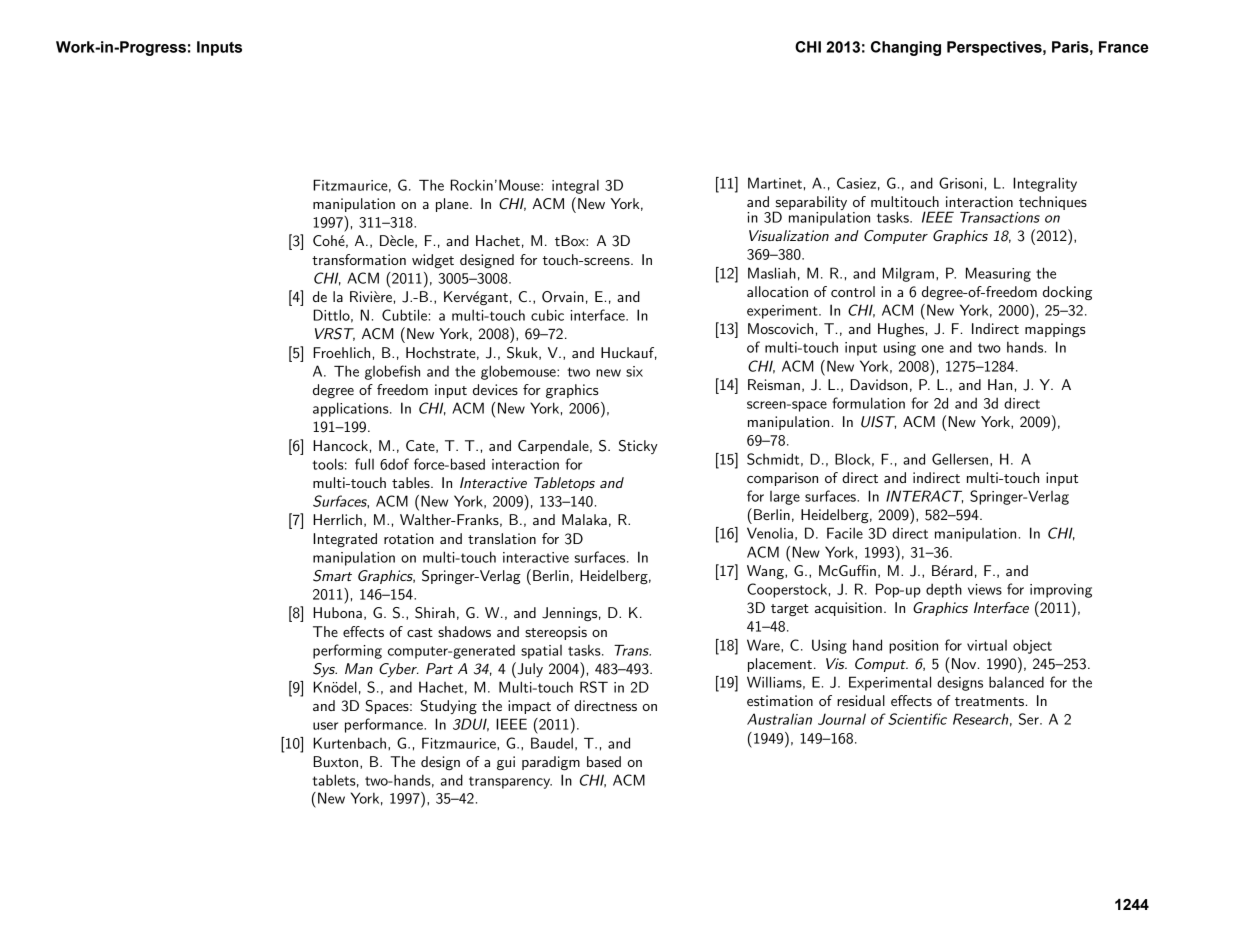 The image size is (1233, 952). I want to click on Australian, so click(779, 719).
